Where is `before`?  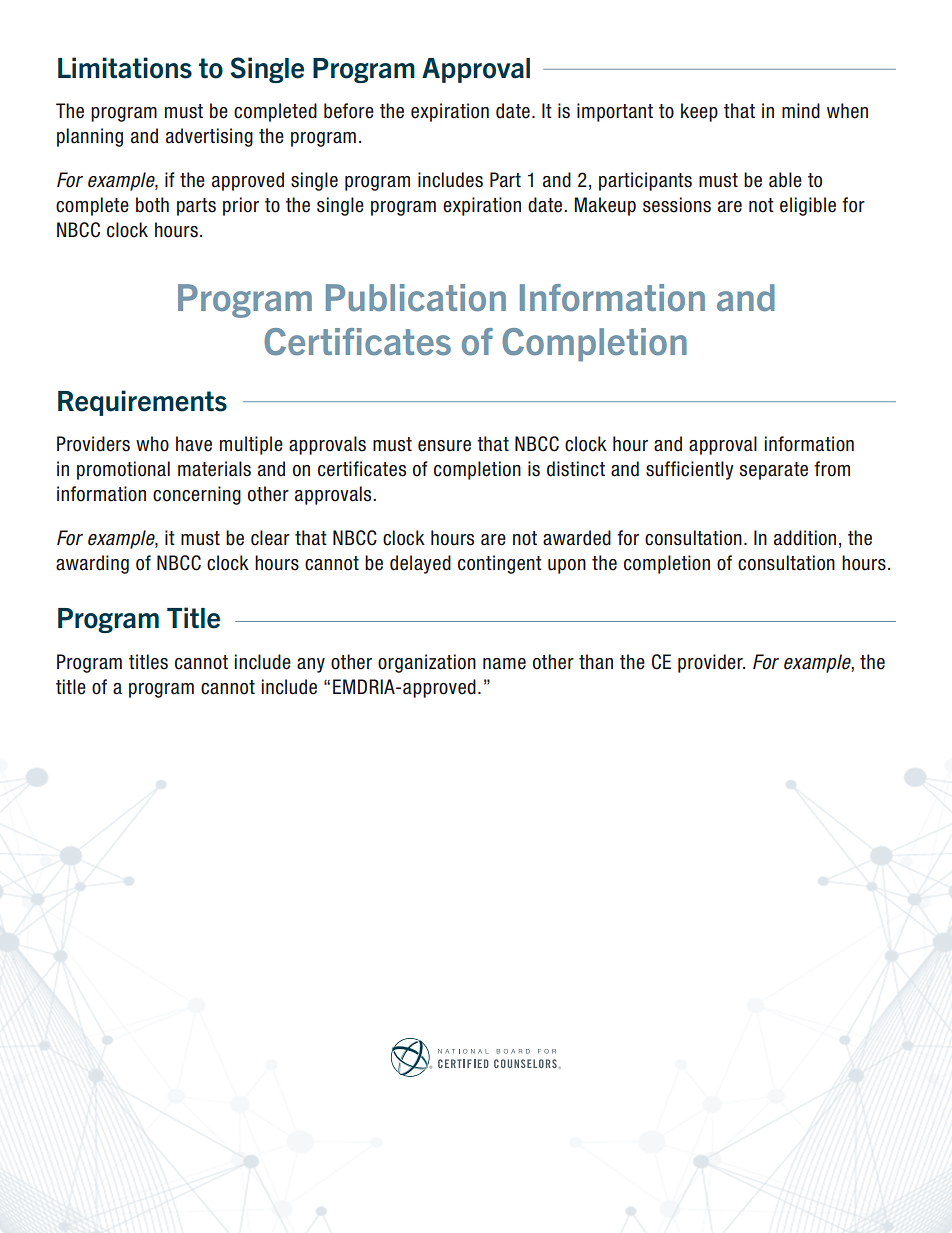
before is located at coordinates (349, 111).
